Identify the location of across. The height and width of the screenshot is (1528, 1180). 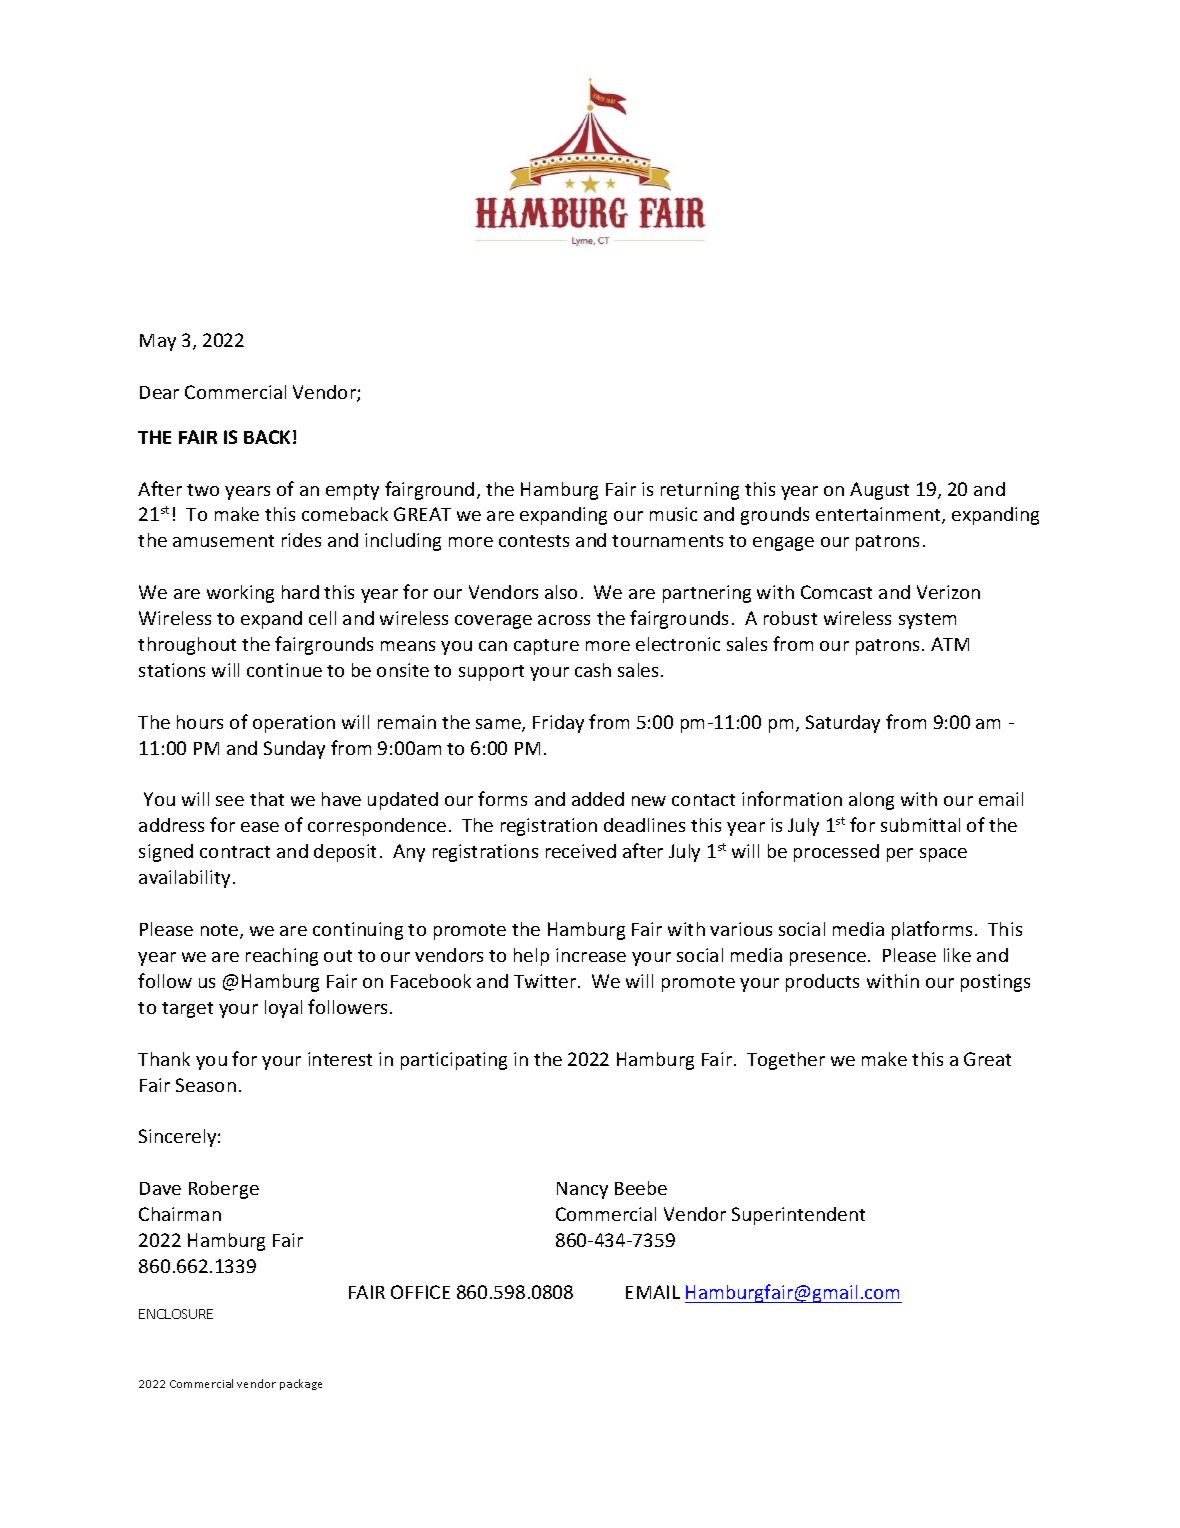
(564, 620).
